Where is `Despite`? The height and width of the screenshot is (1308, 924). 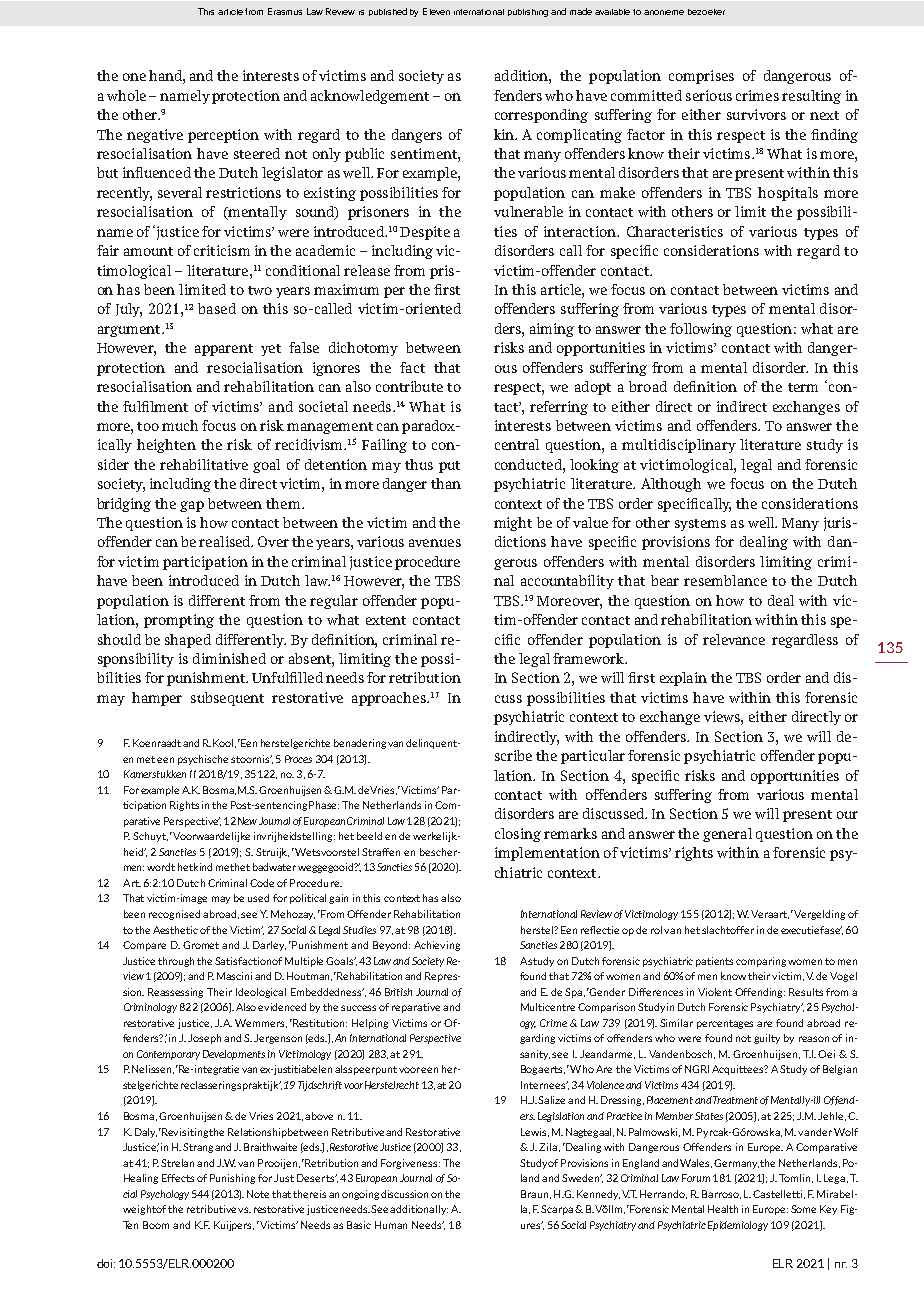 Despite is located at coordinates (425, 233).
